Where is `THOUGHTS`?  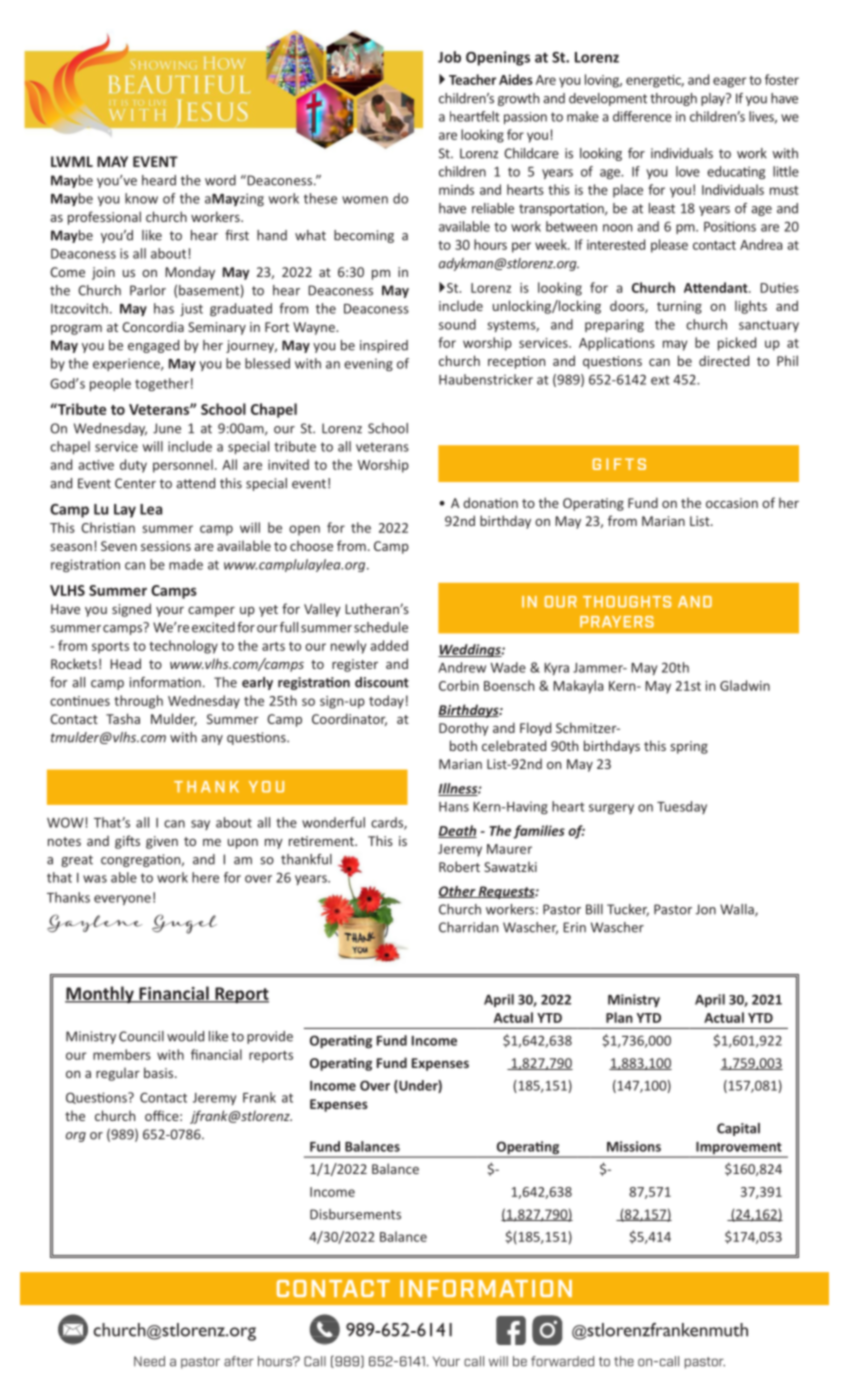 THOUGHTS is located at coordinates (627, 602).
